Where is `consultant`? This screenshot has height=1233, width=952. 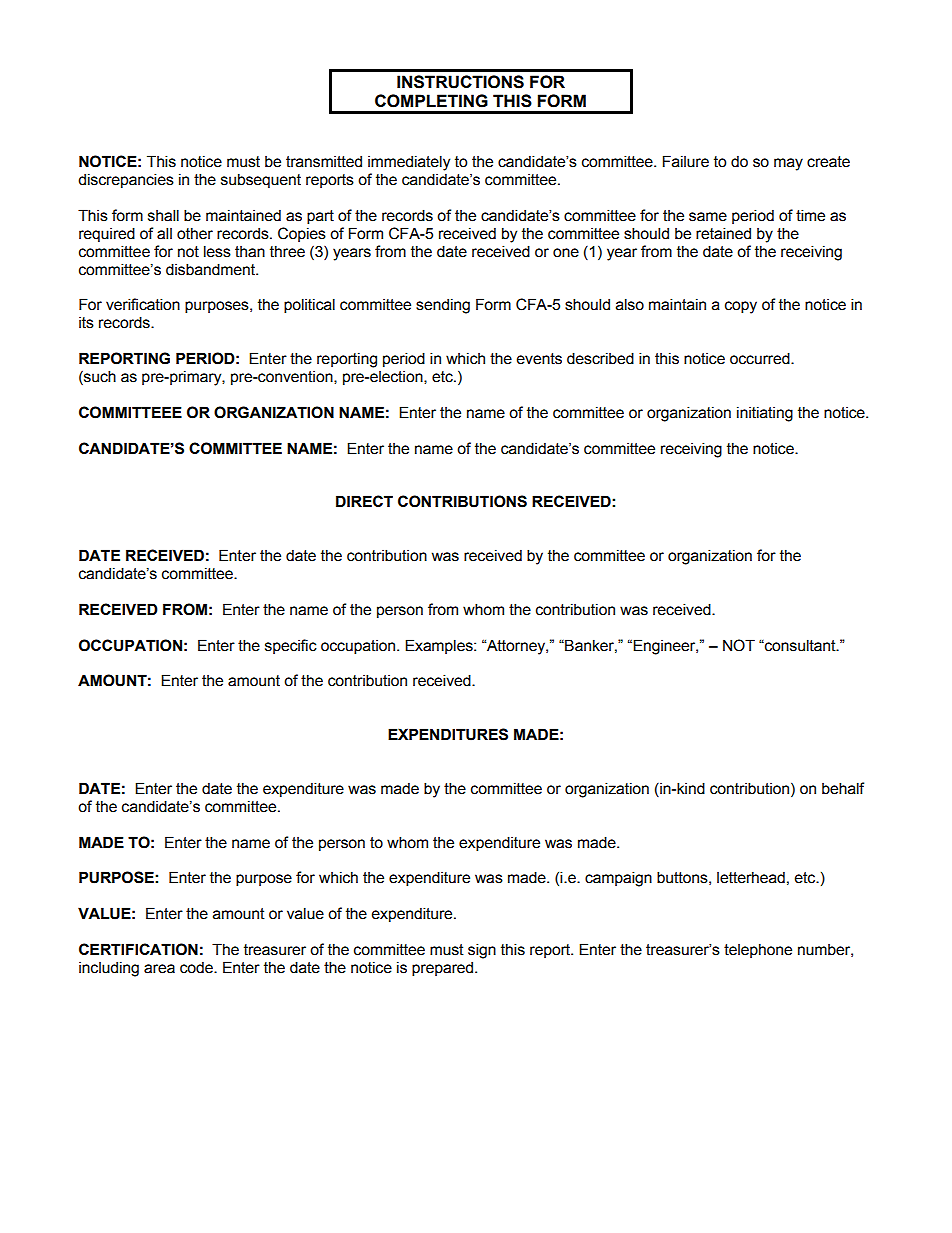
consultant is located at coordinates (800, 645).
